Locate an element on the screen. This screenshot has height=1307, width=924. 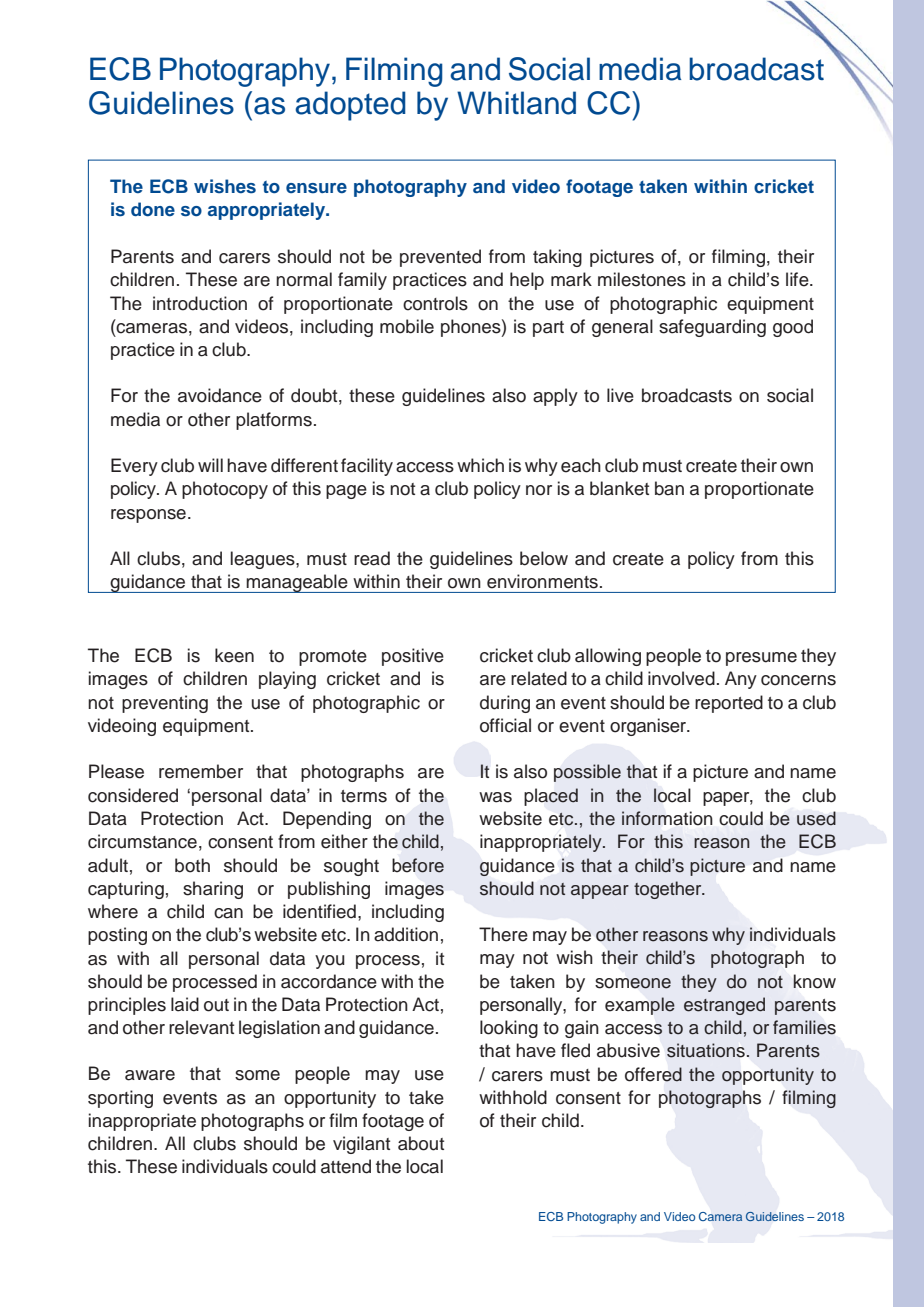
keen is located at coordinates (234, 655).
